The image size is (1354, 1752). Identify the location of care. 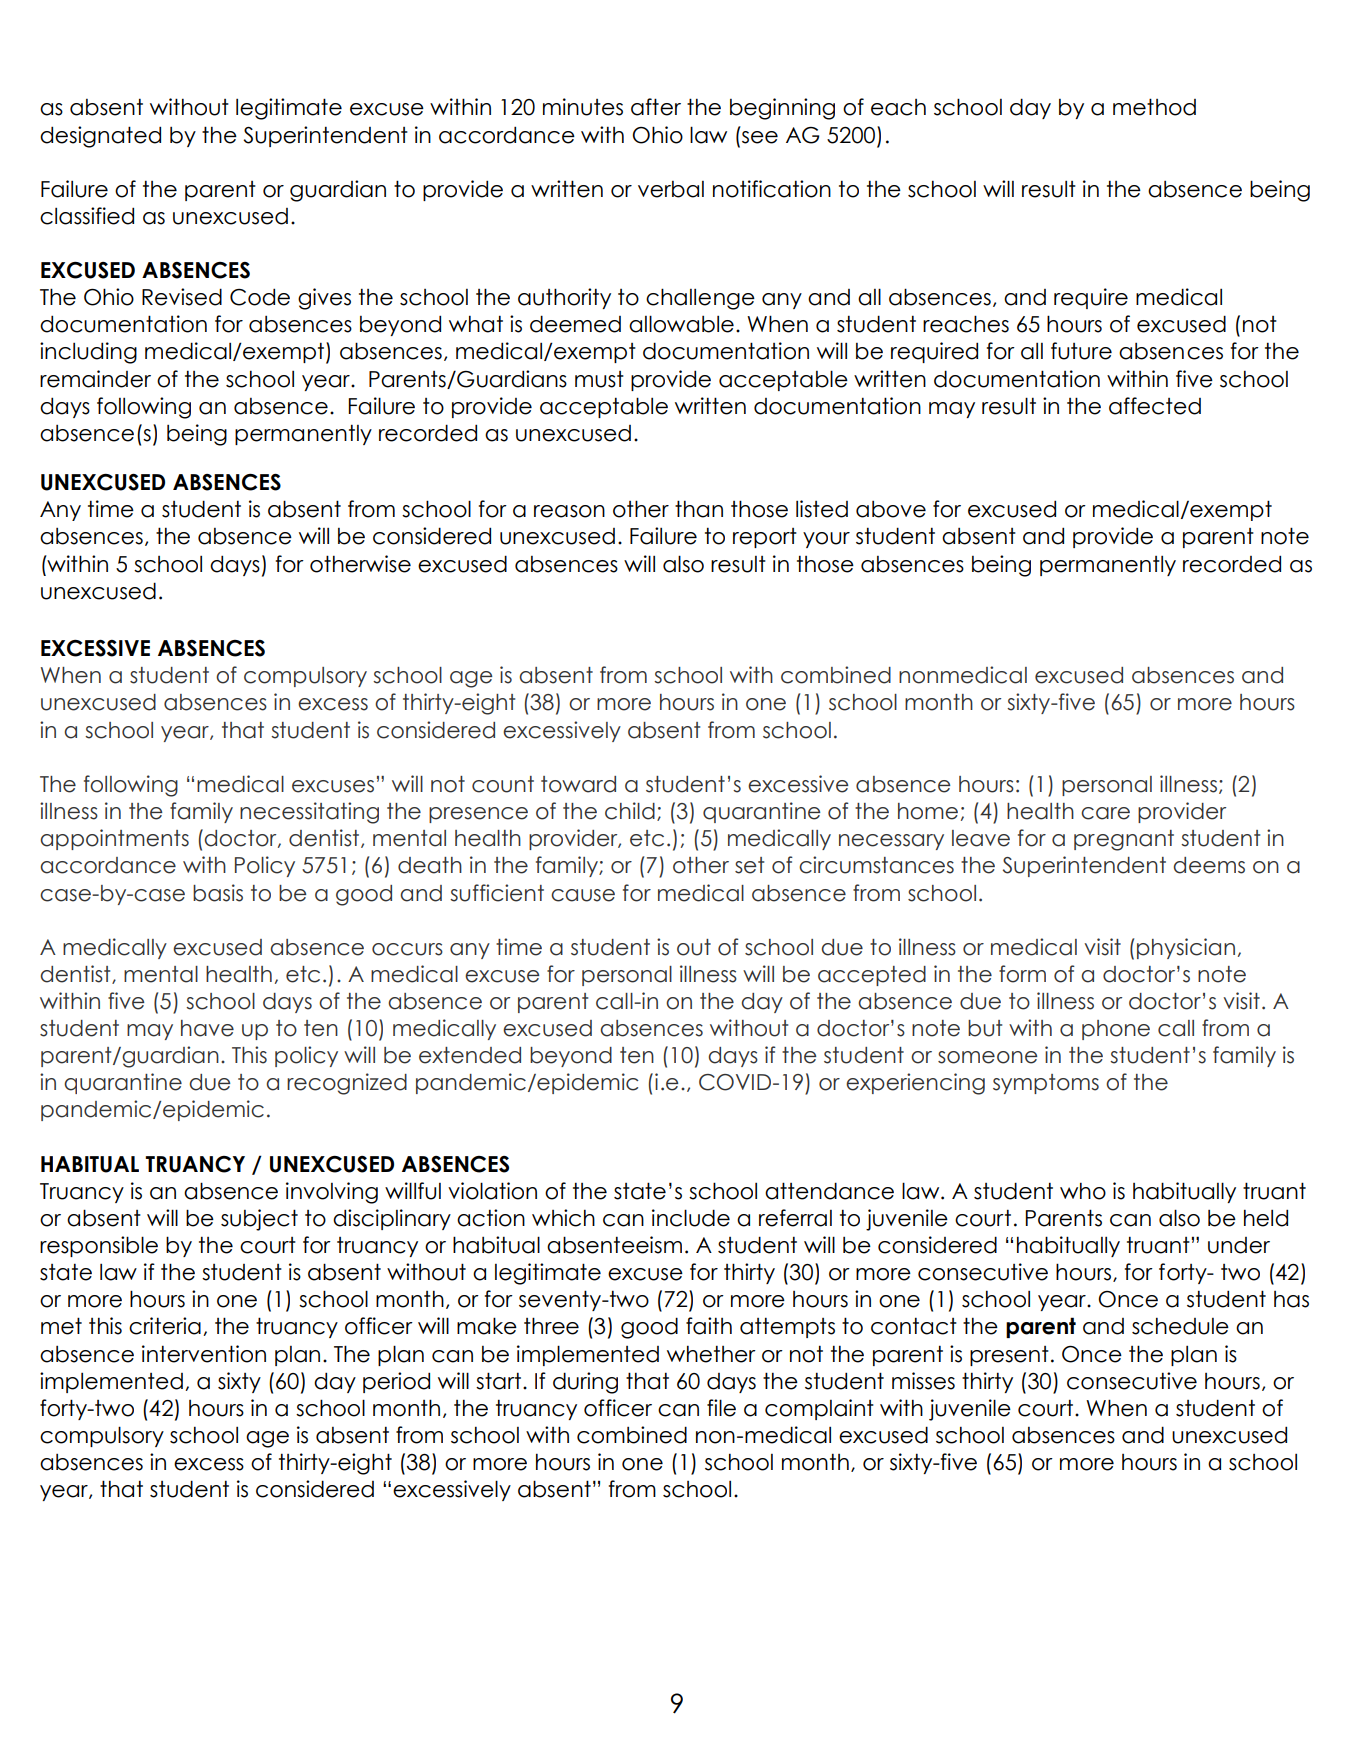
(1105, 813).
